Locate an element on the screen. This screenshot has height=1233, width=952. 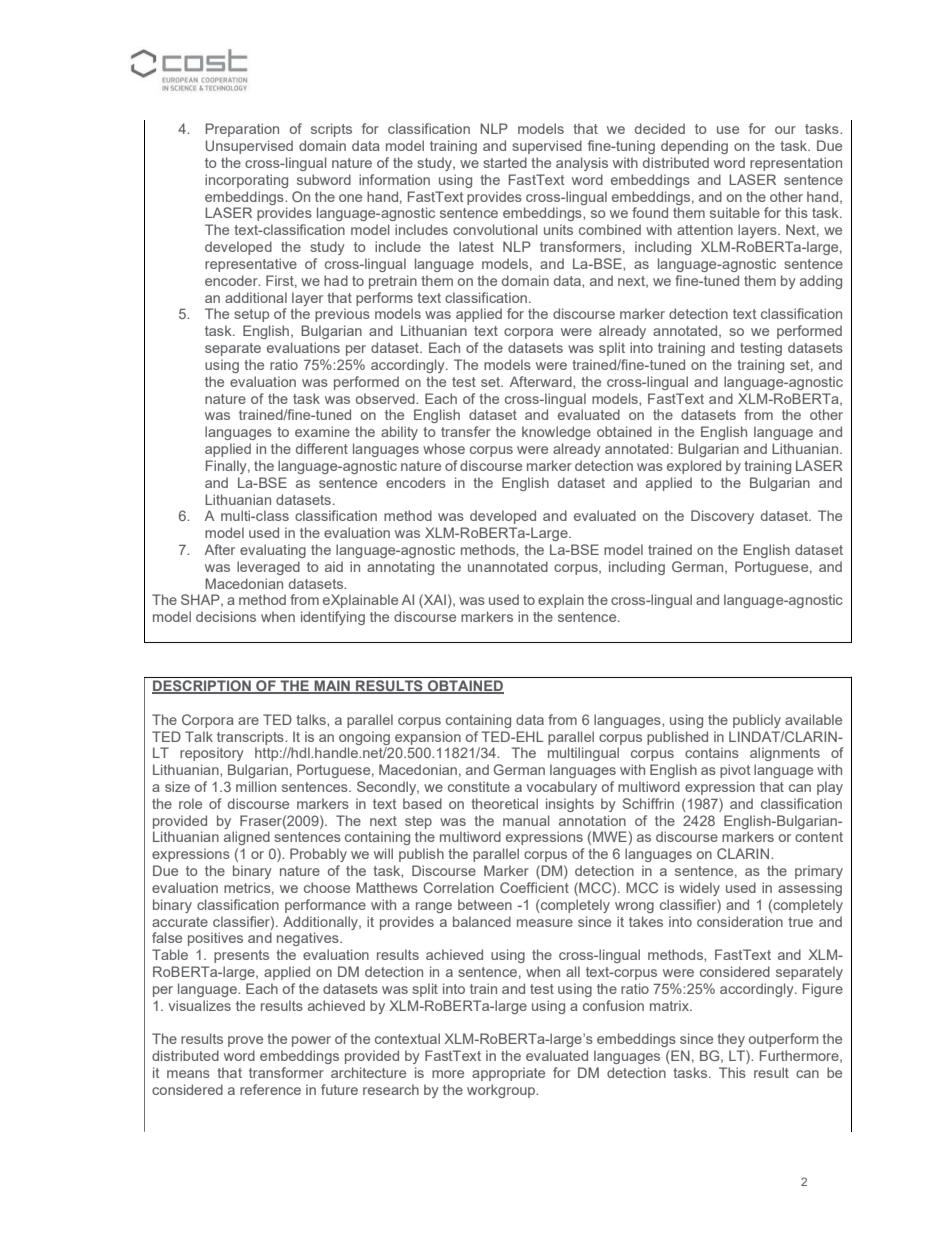
manual is located at coordinates (526, 820).
